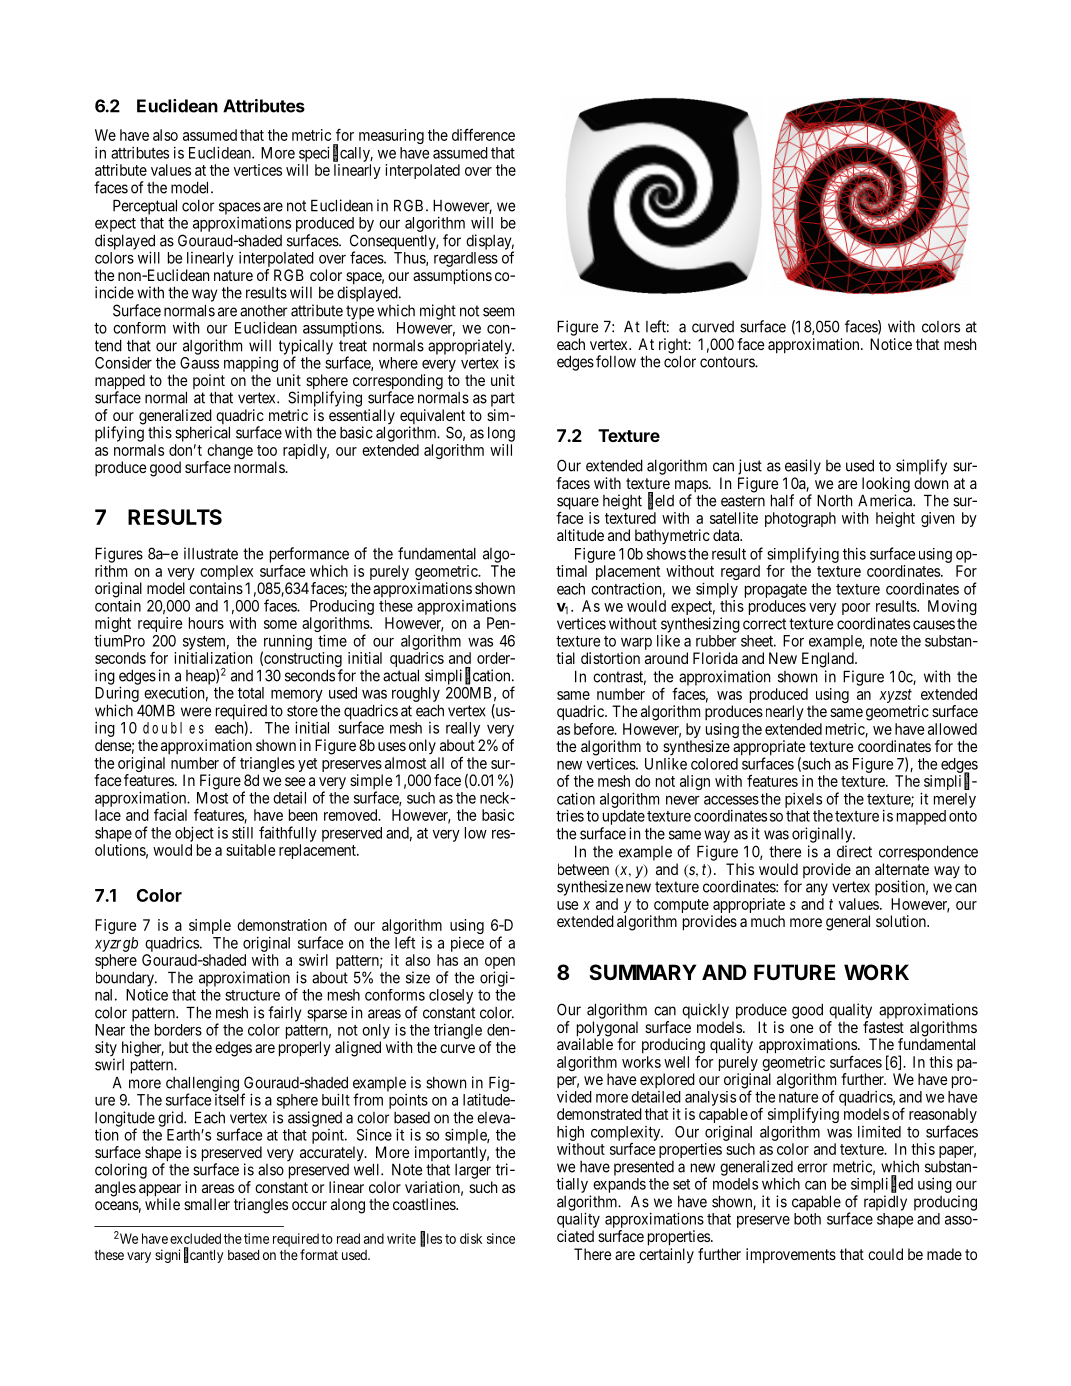 This page has height=1386, width=1071. I want to click on part, so click(503, 399).
